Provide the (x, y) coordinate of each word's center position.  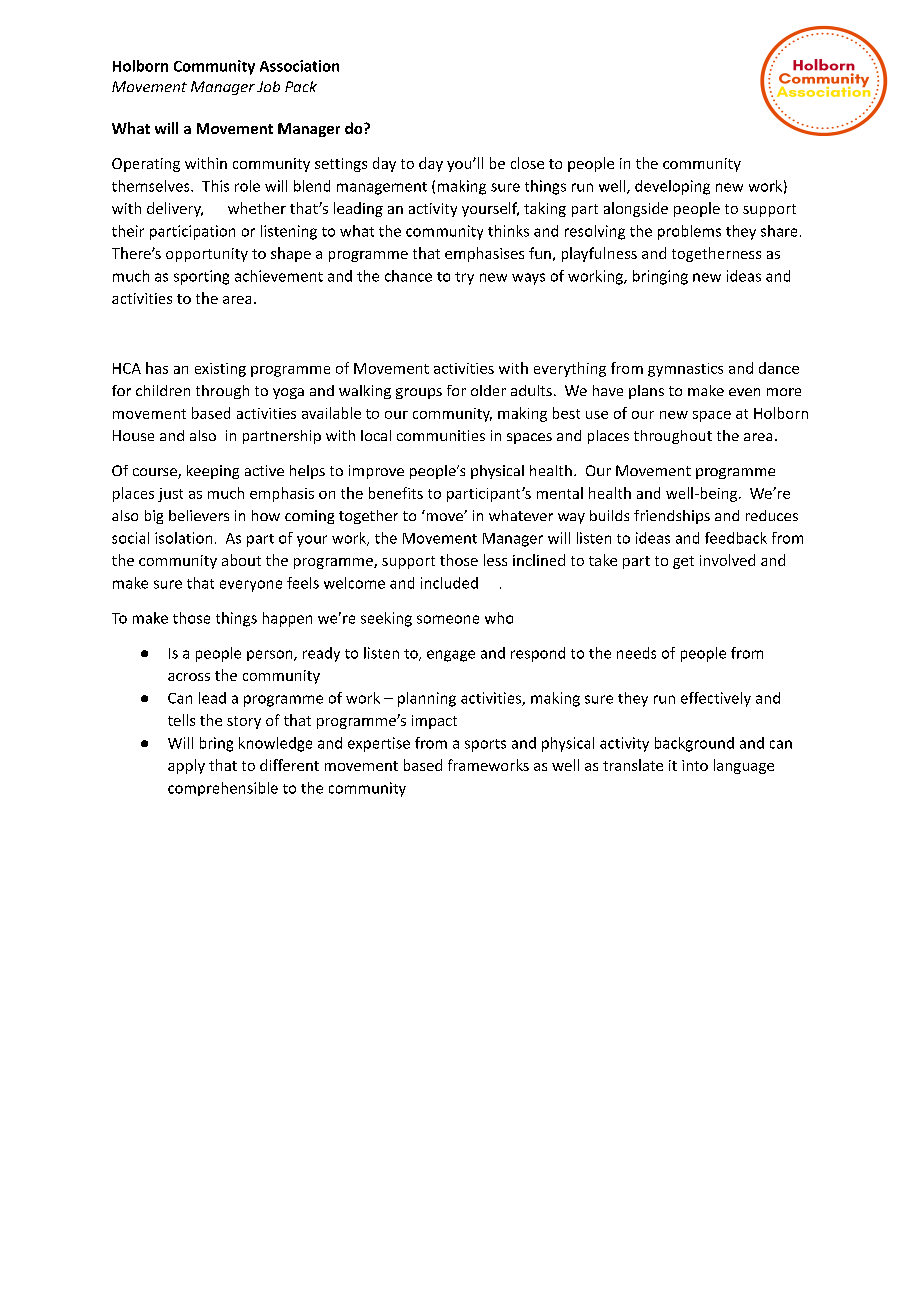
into (695, 765)
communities (441, 435)
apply (186, 766)
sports (485, 745)
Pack (301, 86)
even (744, 392)
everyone (251, 586)
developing (672, 187)
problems (689, 232)
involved (727, 560)
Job (268, 86)
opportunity (207, 255)
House (133, 435)
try (464, 278)
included (449, 583)
